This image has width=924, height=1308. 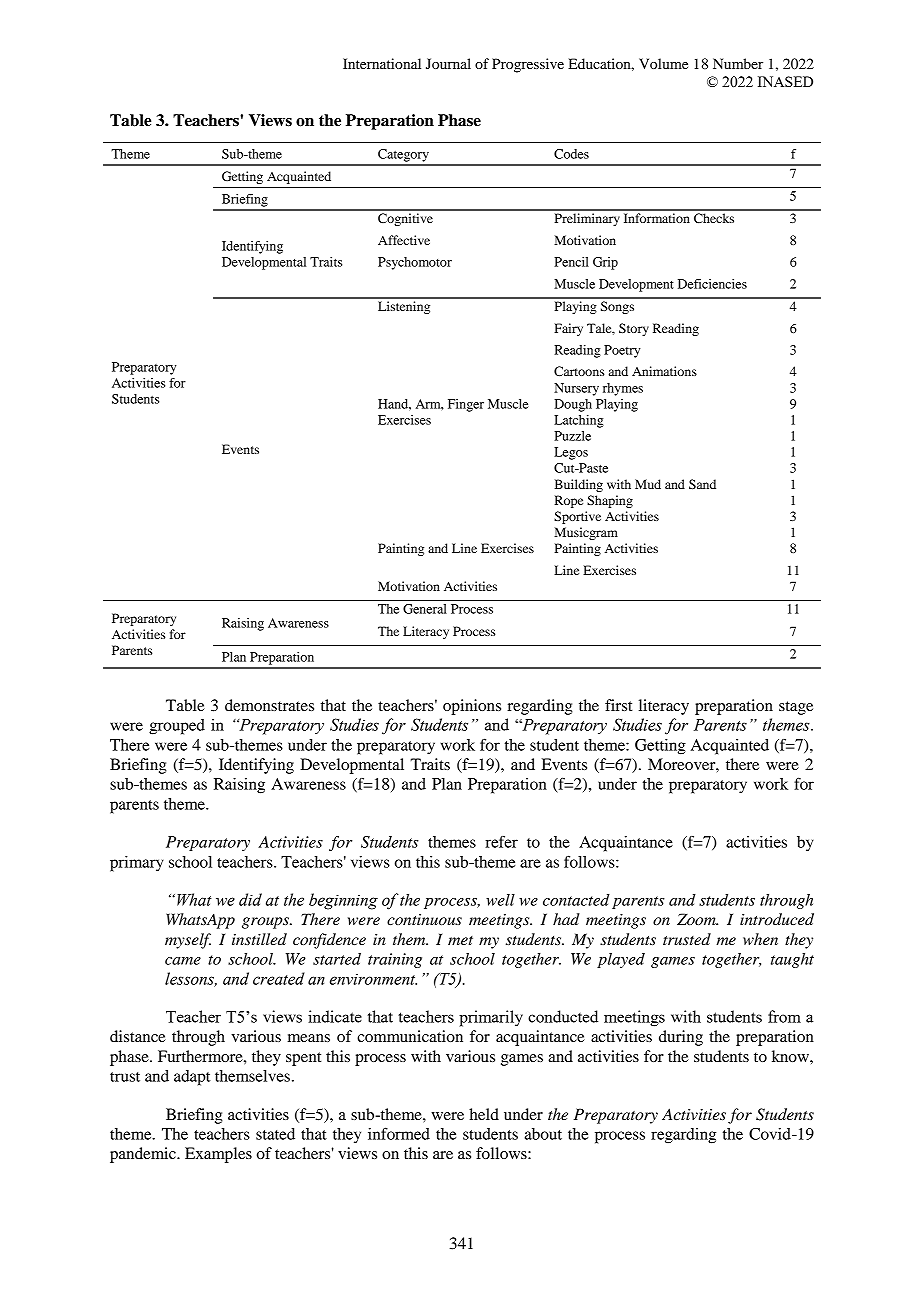 What do you see at coordinates (466, 405) in the image?
I see `Finger` at bounding box center [466, 405].
